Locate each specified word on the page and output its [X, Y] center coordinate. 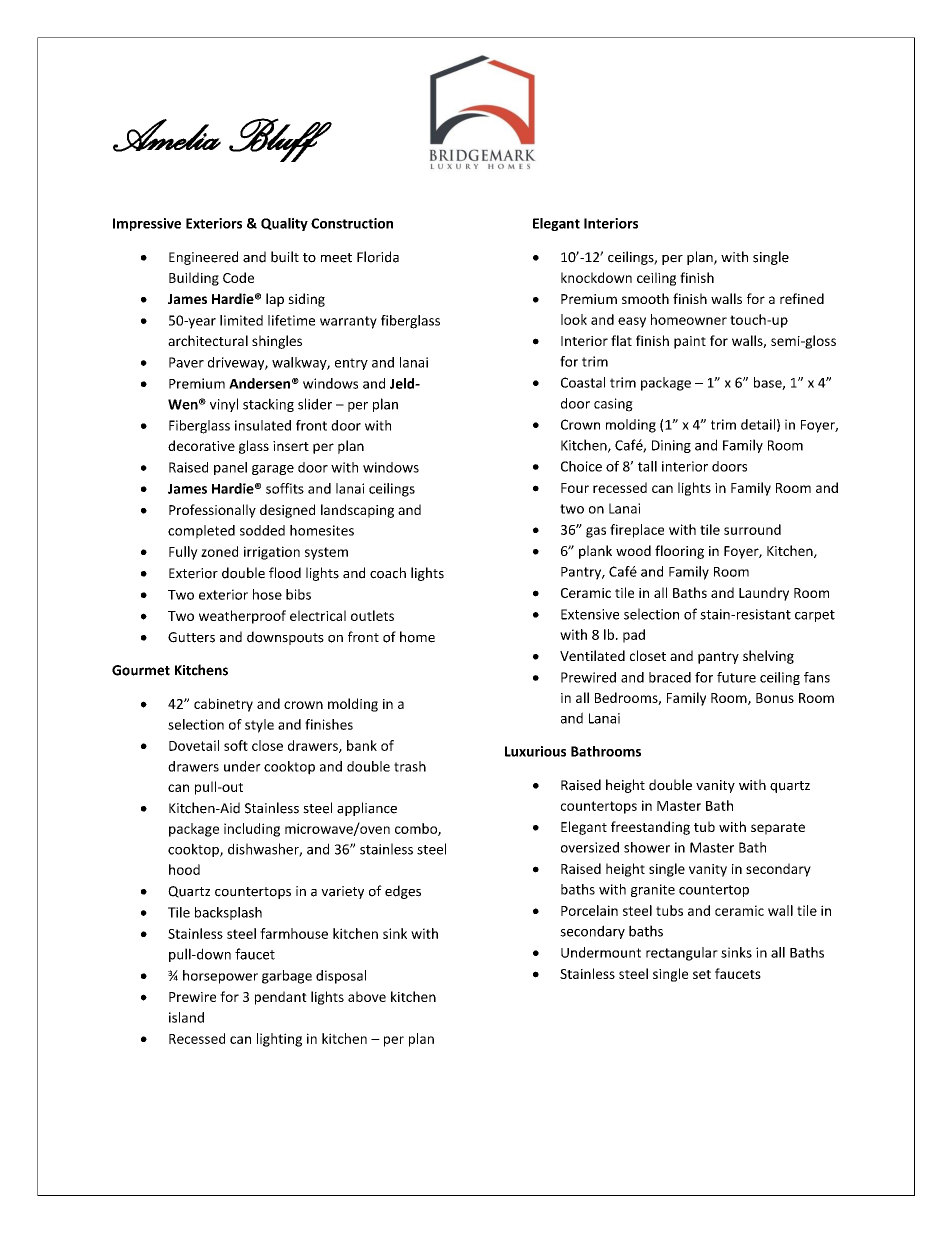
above [367, 996]
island [186, 1017]
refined [802, 298]
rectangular [682, 954]
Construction [352, 223]
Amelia [167, 135]
